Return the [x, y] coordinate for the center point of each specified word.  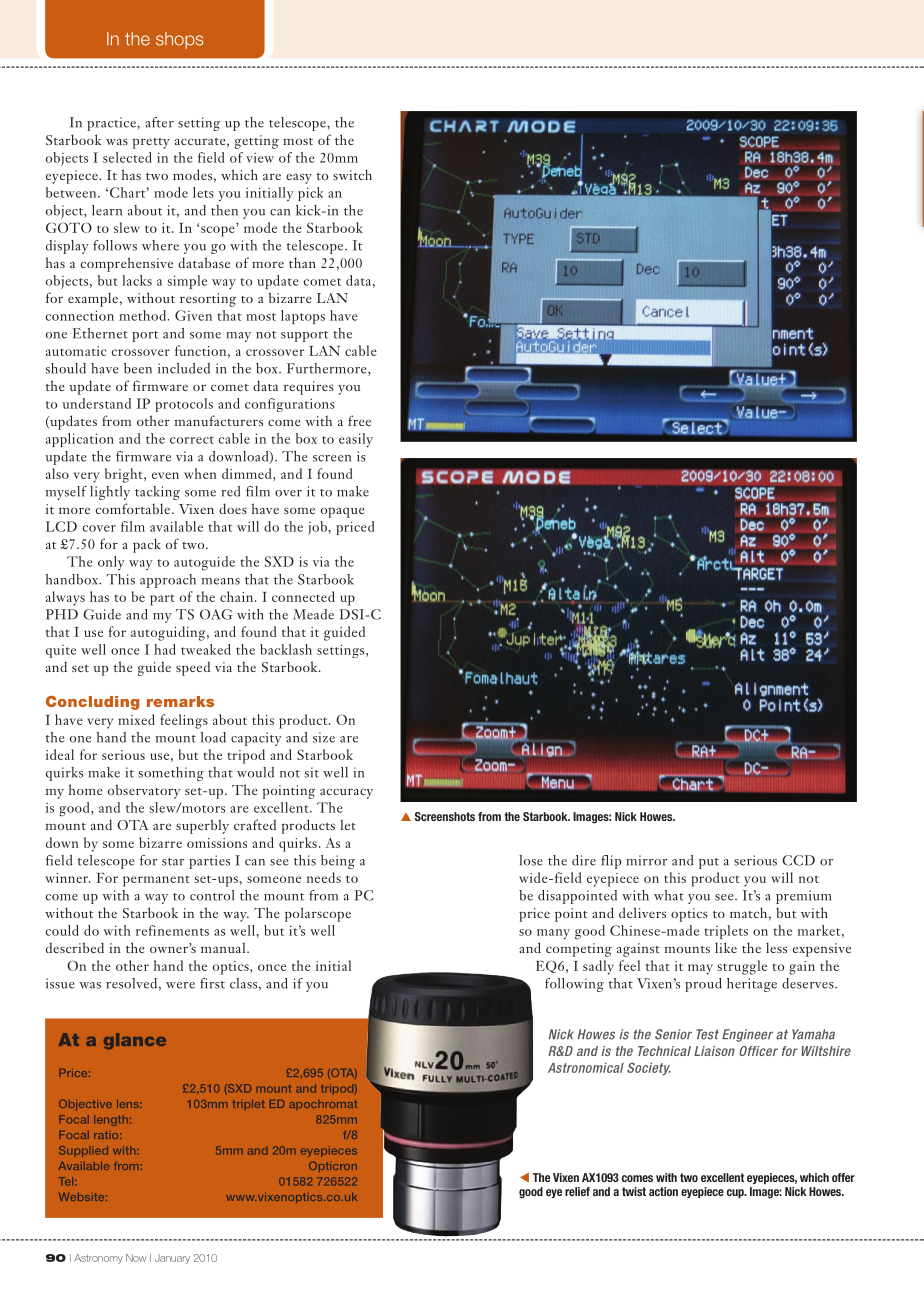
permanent [156, 881]
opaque [343, 512]
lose [531, 860]
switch [352, 174]
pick [311, 194]
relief [577, 1191]
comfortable [134, 508]
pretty [151, 143]
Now [136, 1258]
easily [356, 440]
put [709, 863]
